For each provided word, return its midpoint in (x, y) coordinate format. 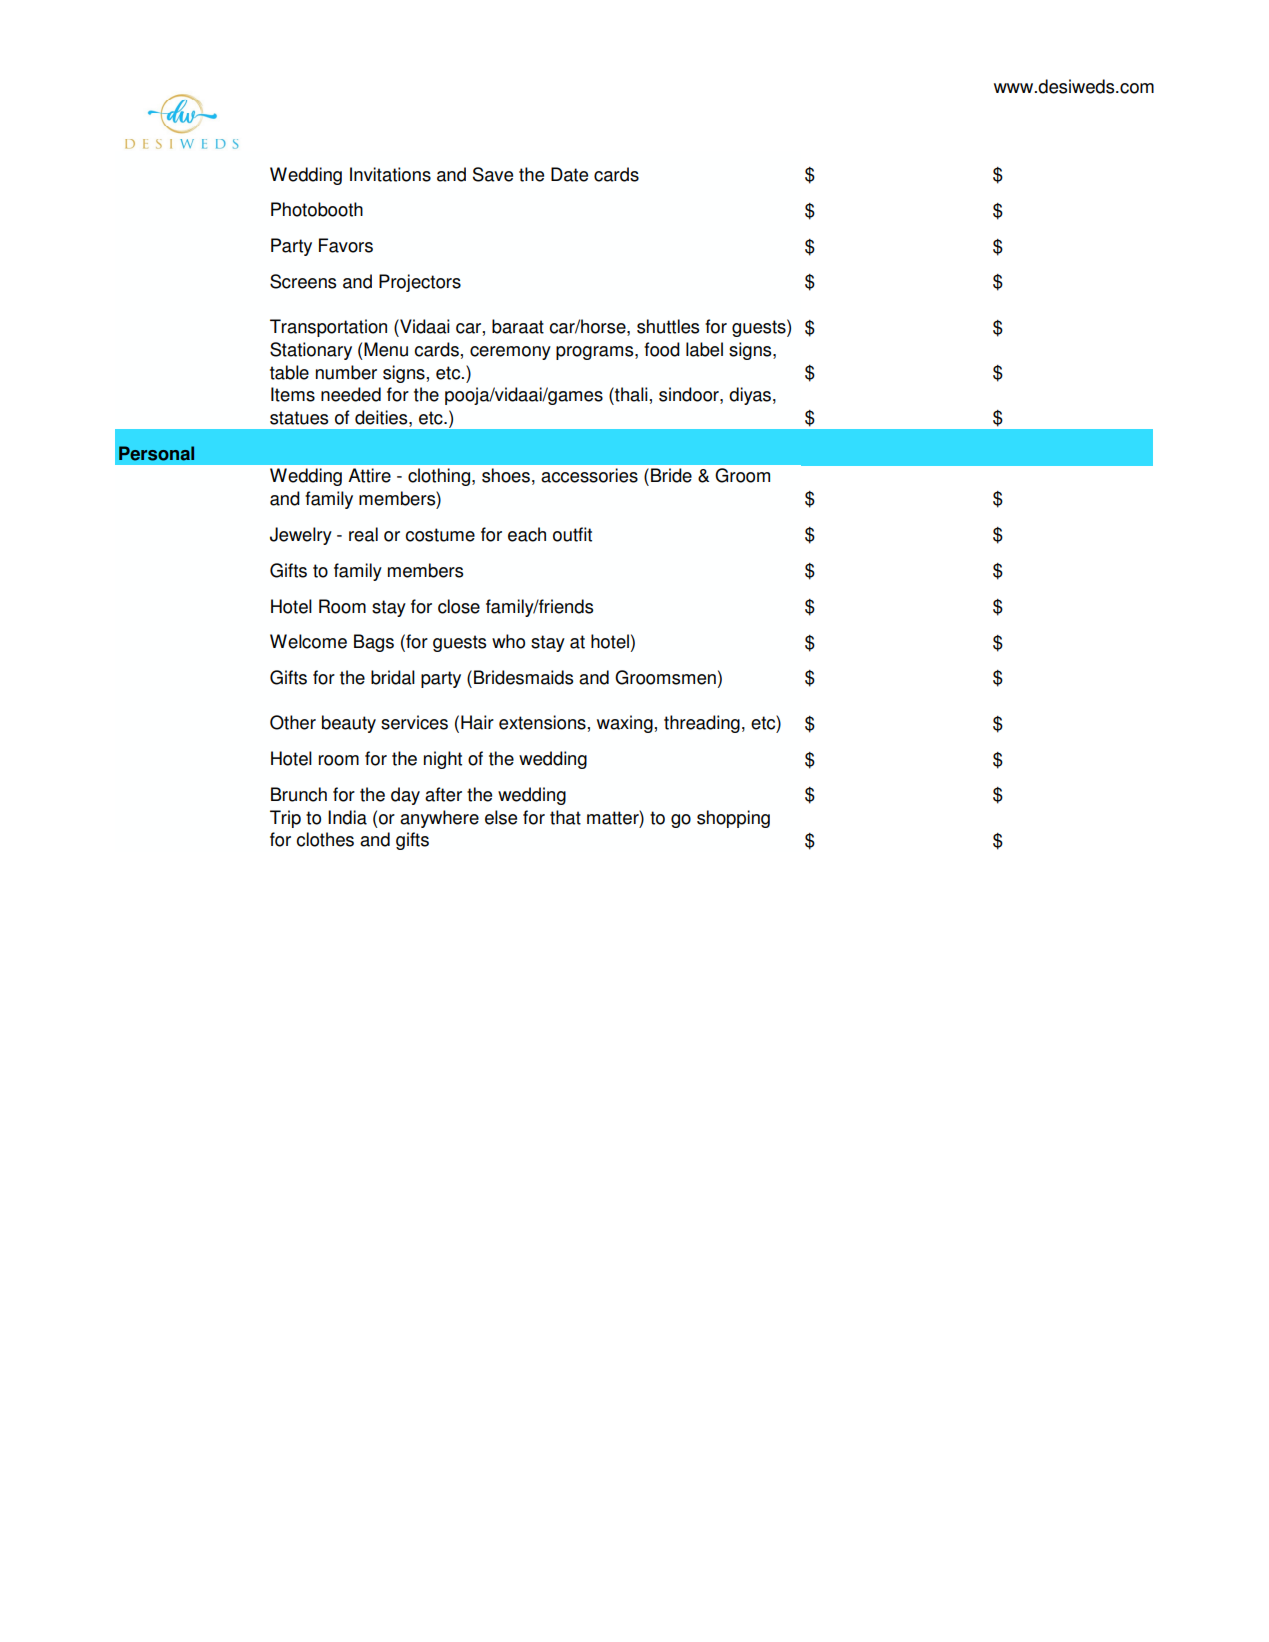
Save (493, 174)
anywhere (439, 819)
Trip (285, 819)
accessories (589, 475)
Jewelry (301, 536)
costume (440, 535)
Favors (346, 245)
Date (569, 174)
